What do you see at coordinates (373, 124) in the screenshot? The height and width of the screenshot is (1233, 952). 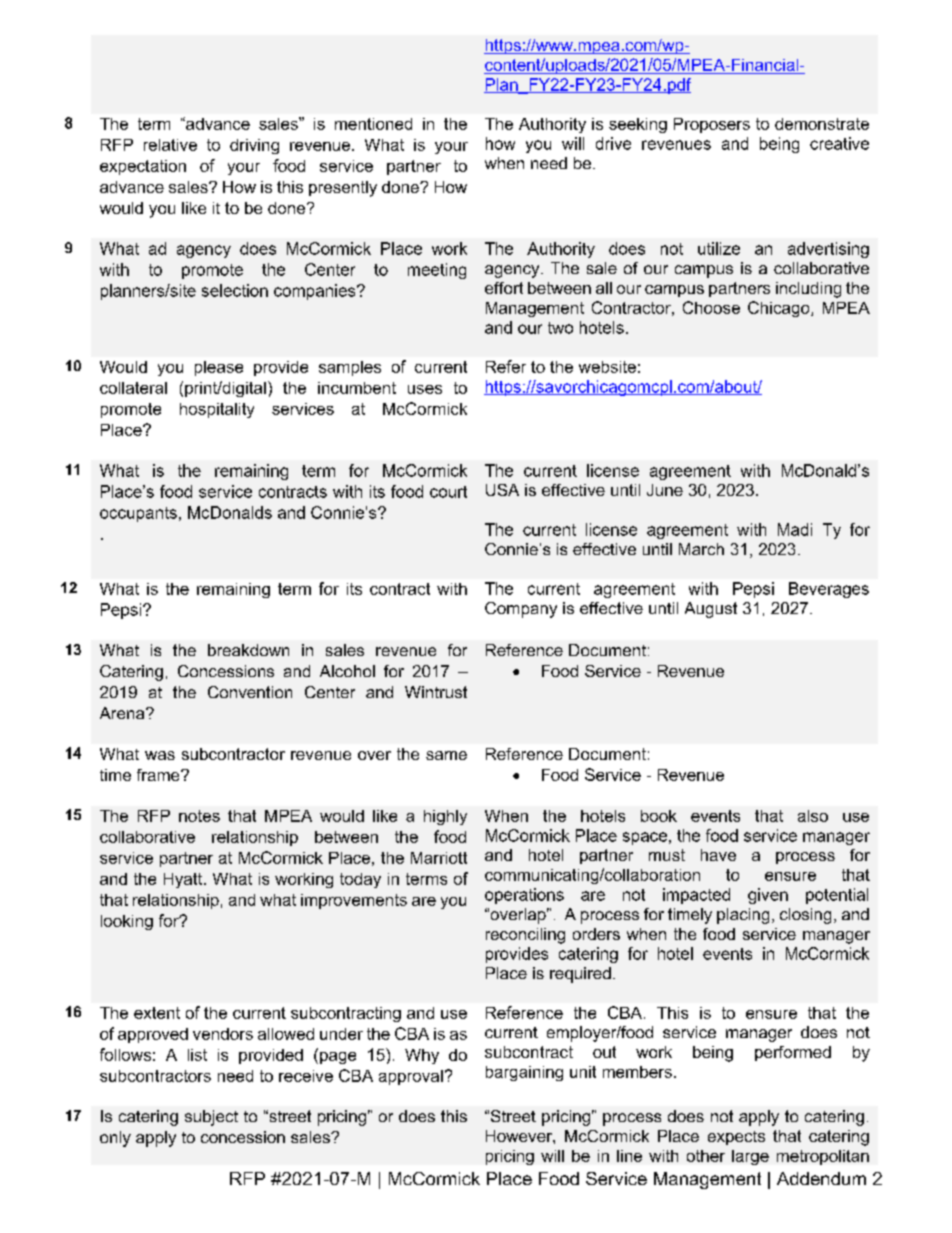 I see `mentioned` at bounding box center [373, 124].
